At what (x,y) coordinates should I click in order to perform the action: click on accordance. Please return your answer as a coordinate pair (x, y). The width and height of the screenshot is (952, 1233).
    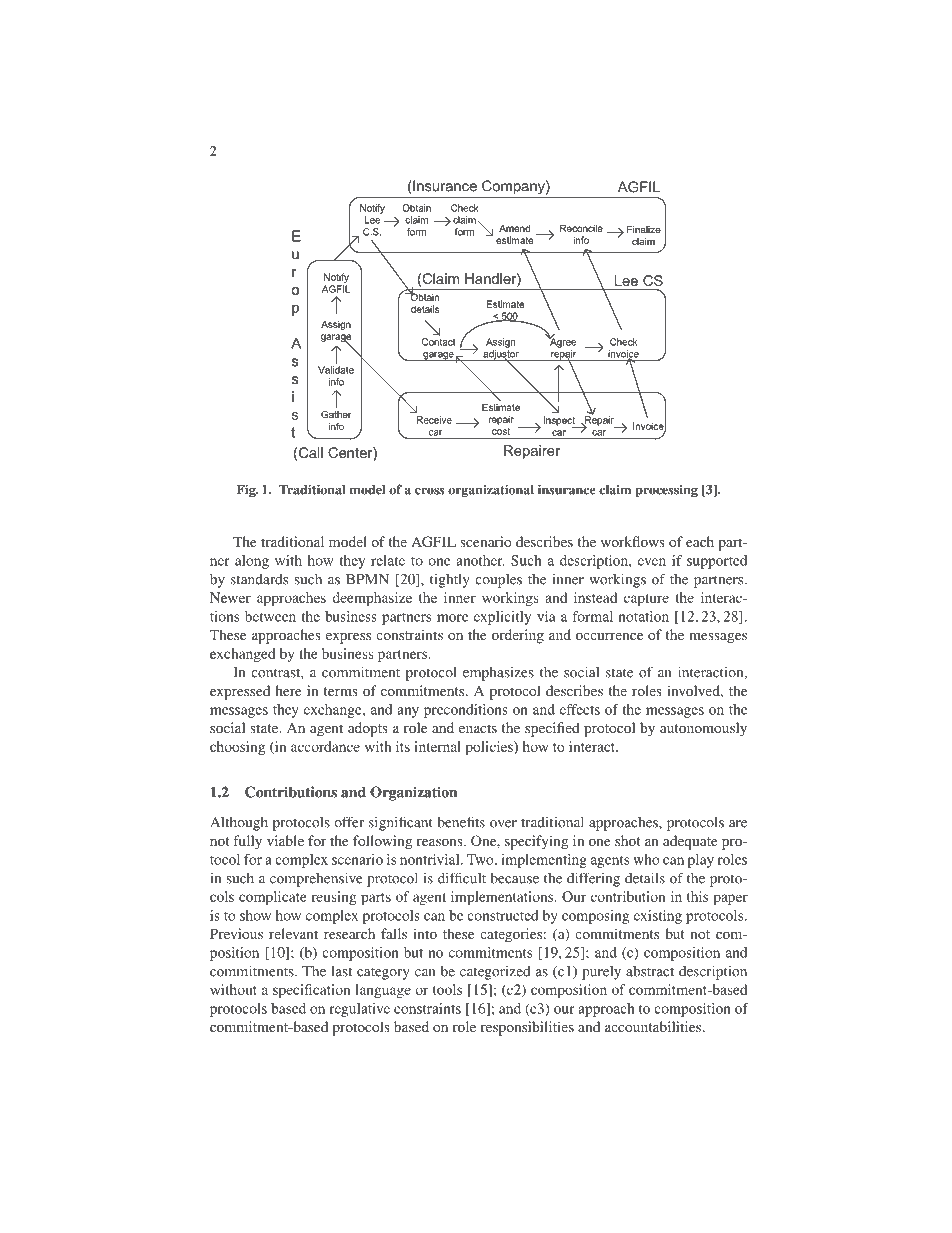
    Looking at the image, I should click on (325, 746).
